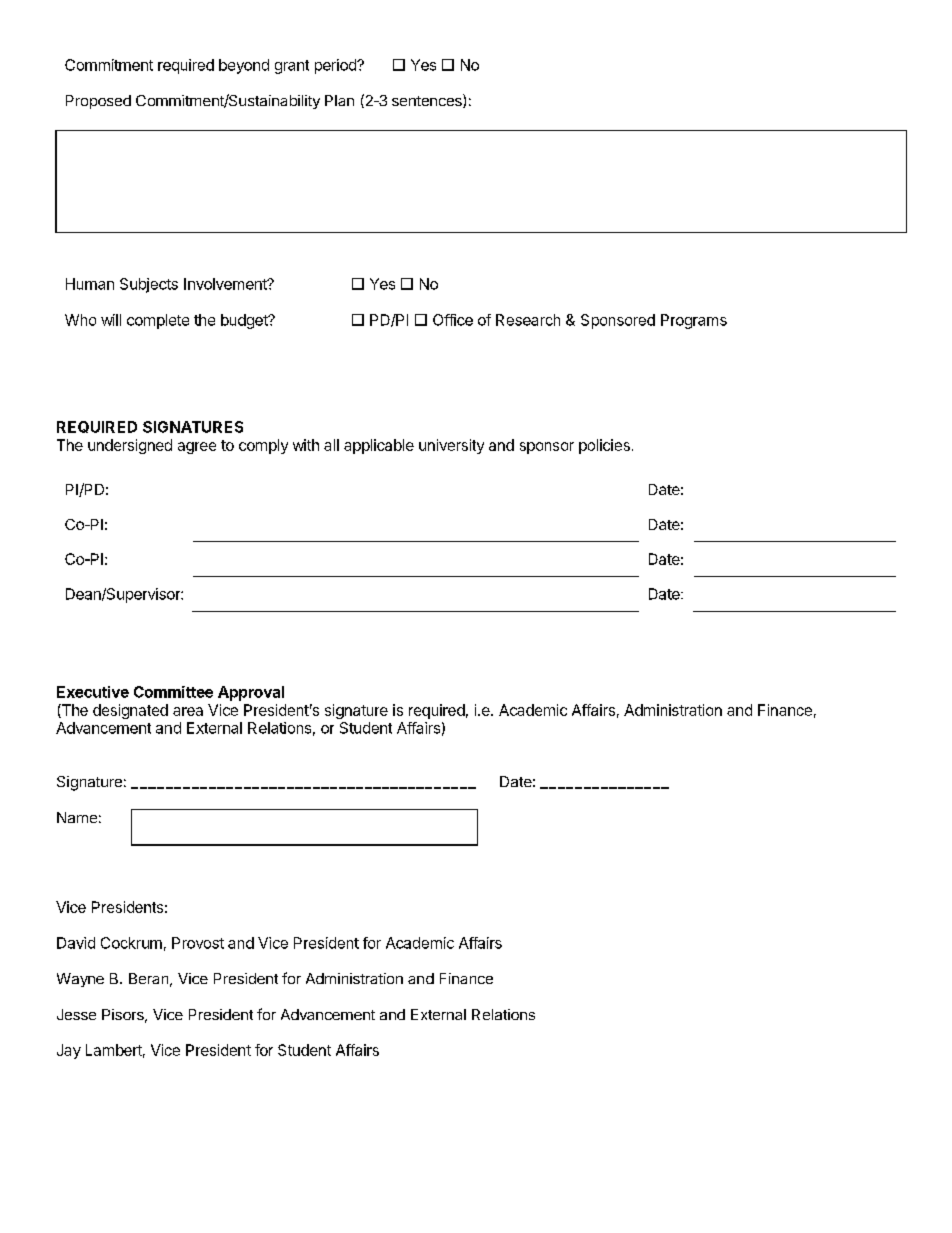 This document has height=1233, width=952. Describe the element at coordinates (130, 446) in the document. I see `undersigned` at that location.
